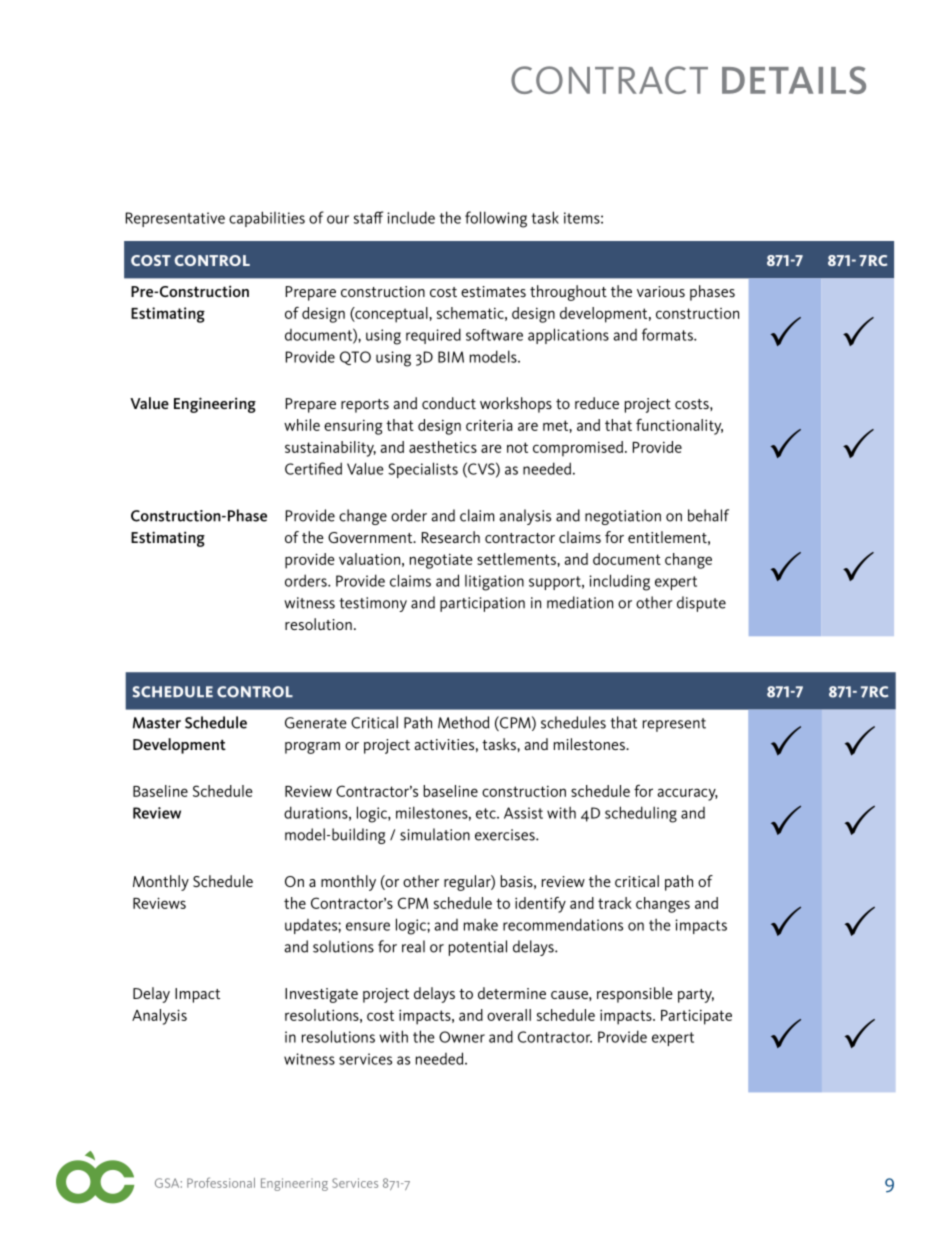 Image resolution: width=952 pixels, height=1233 pixels. Describe the element at coordinates (221, 1182) in the screenshot. I see `Professional` at that location.
